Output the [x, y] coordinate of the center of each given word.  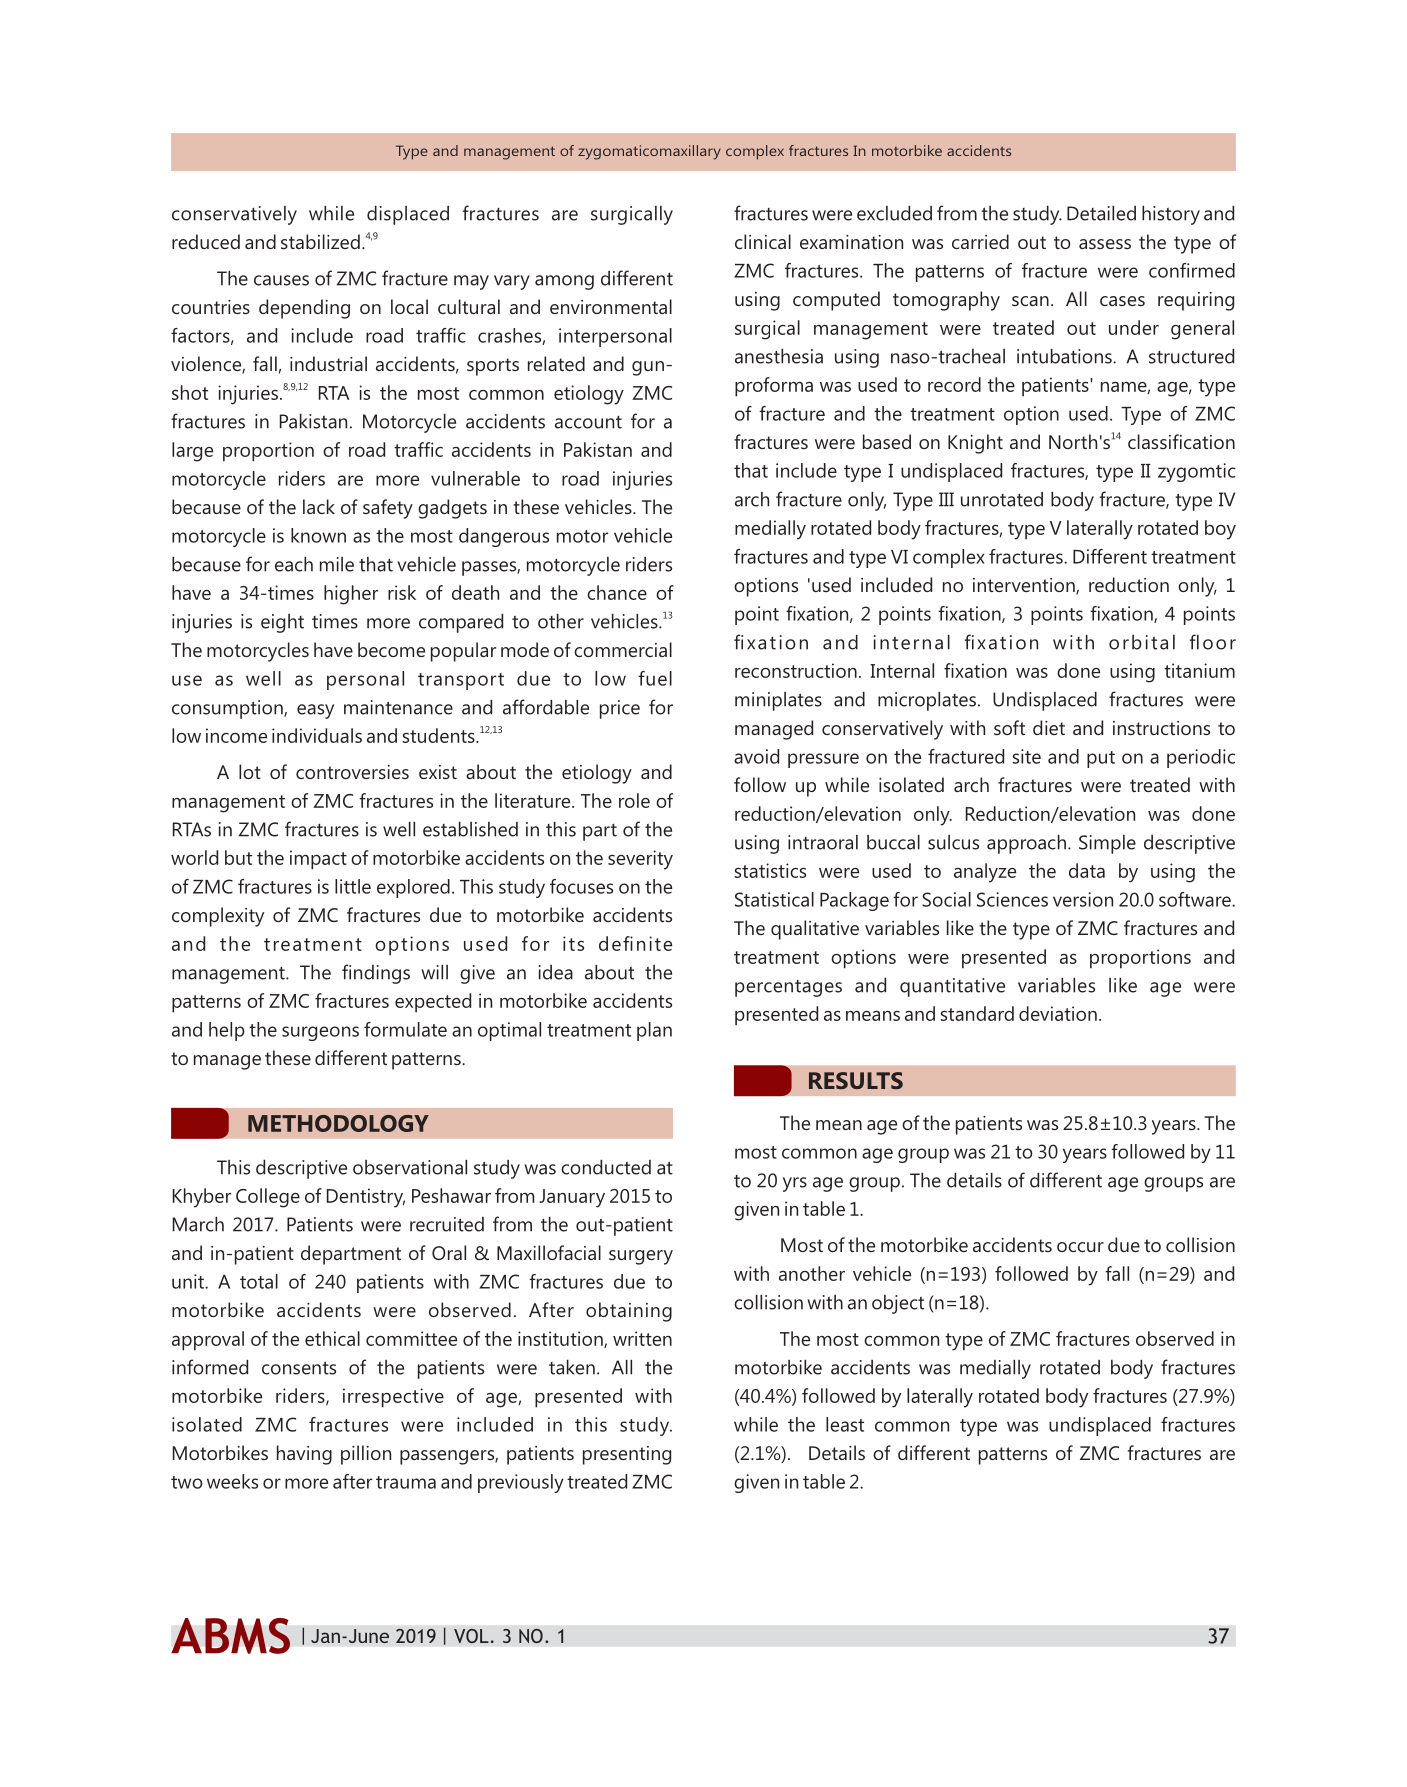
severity [640, 860]
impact [318, 860]
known [318, 535]
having [304, 1455]
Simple [1107, 844]
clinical [763, 241]
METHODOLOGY [338, 1123]
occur [1080, 1247]
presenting [627, 1455]
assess [1105, 244]
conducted [606, 1167]
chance [617, 592]
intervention [1025, 586]
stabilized [320, 241]
